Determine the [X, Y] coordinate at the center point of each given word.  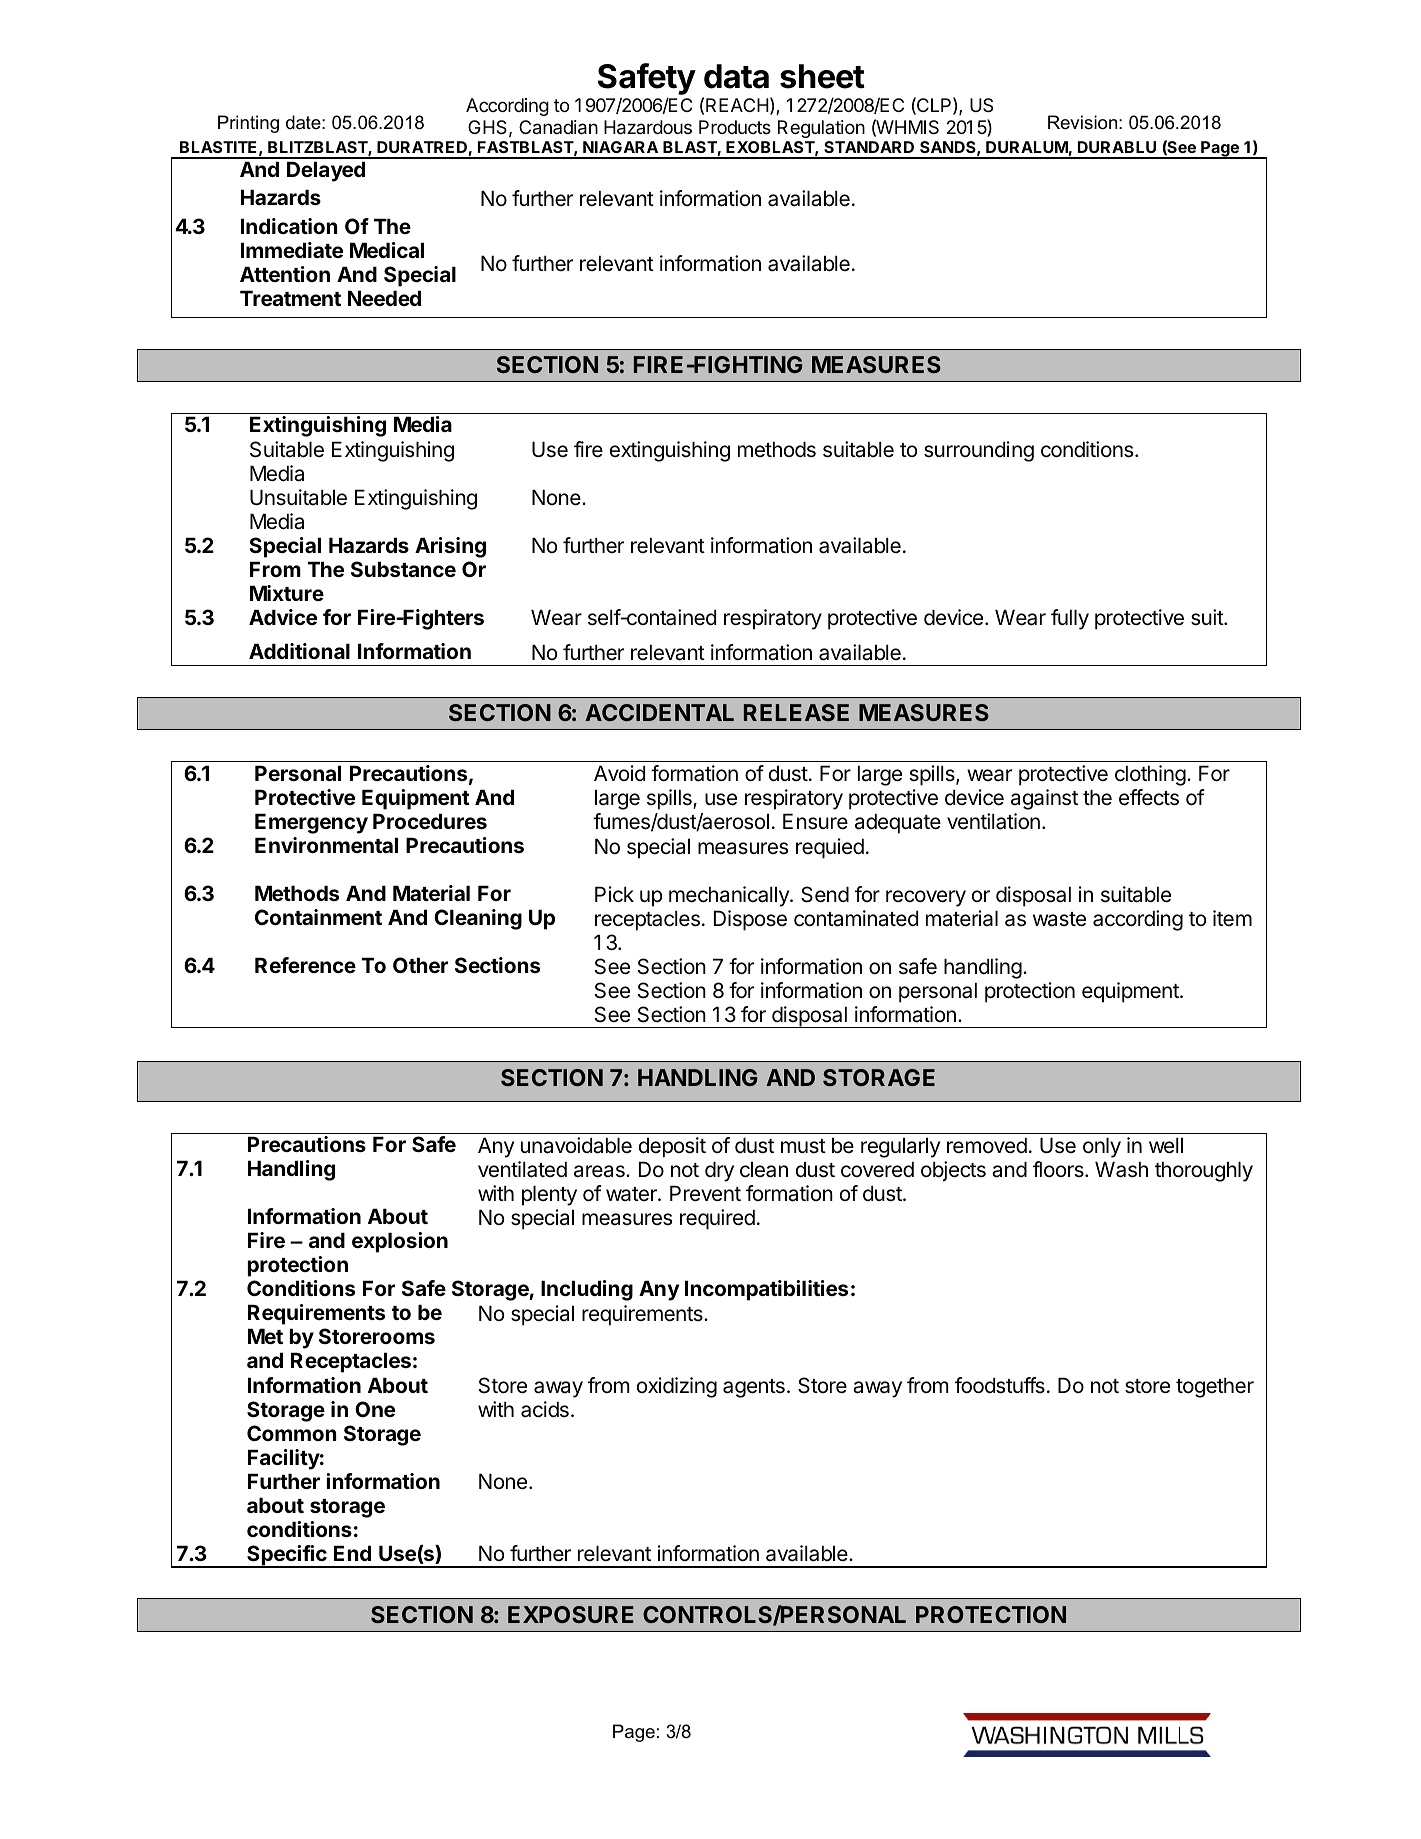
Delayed [326, 171]
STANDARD [869, 147]
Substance [403, 569]
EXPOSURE [571, 1614]
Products [735, 127]
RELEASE [796, 712]
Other [420, 965]
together [1215, 1387]
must [803, 1146]
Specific [287, 1556]
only [1102, 1147]
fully [1070, 619]
